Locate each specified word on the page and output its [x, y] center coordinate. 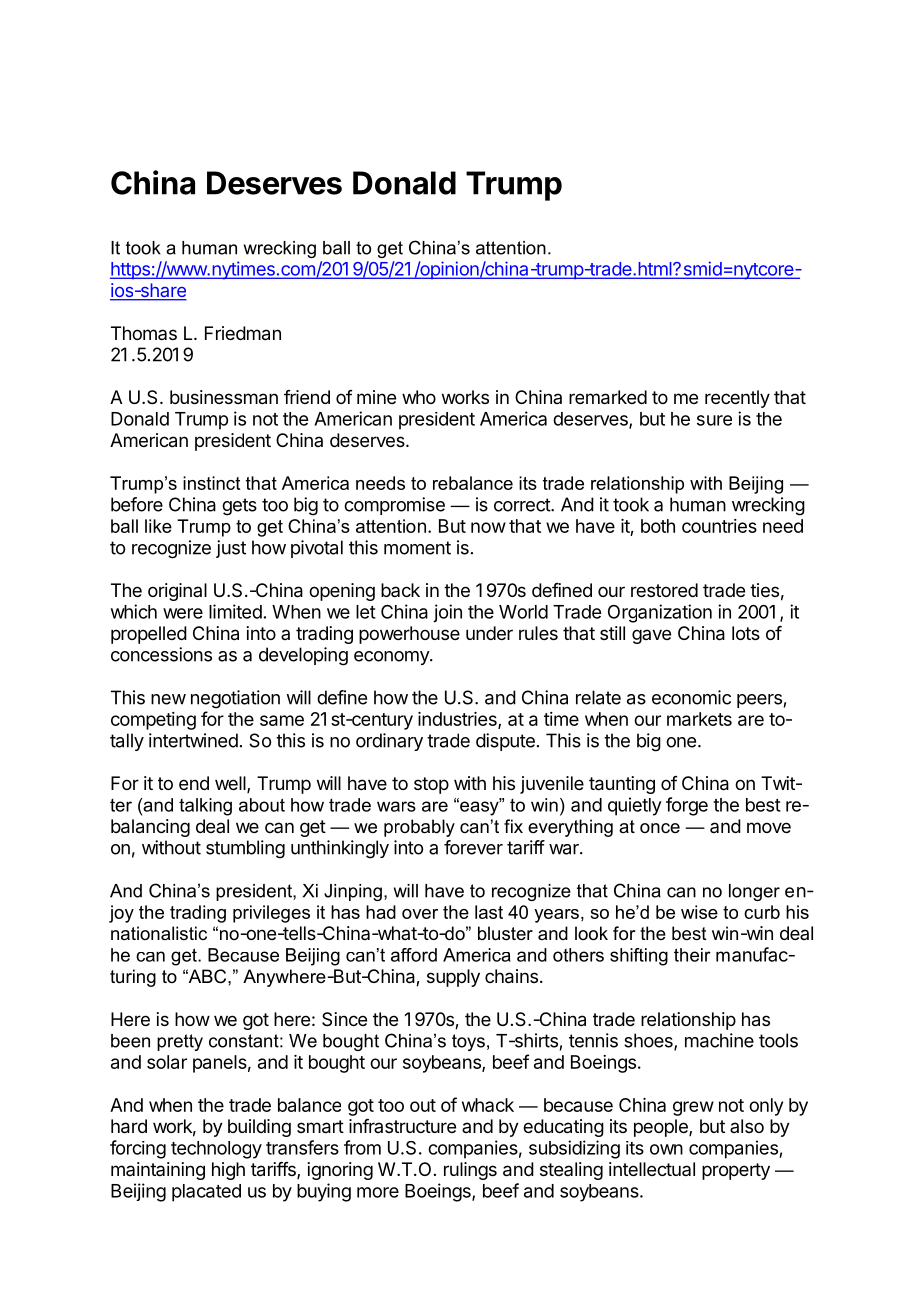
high [228, 1171]
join [447, 613]
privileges [271, 914]
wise [699, 912]
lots [746, 633]
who [419, 397]
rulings [470, 1171]
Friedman [243, 333]
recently [737, 399]
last [489, 912]
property [736, 1171]
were [183, 613]
